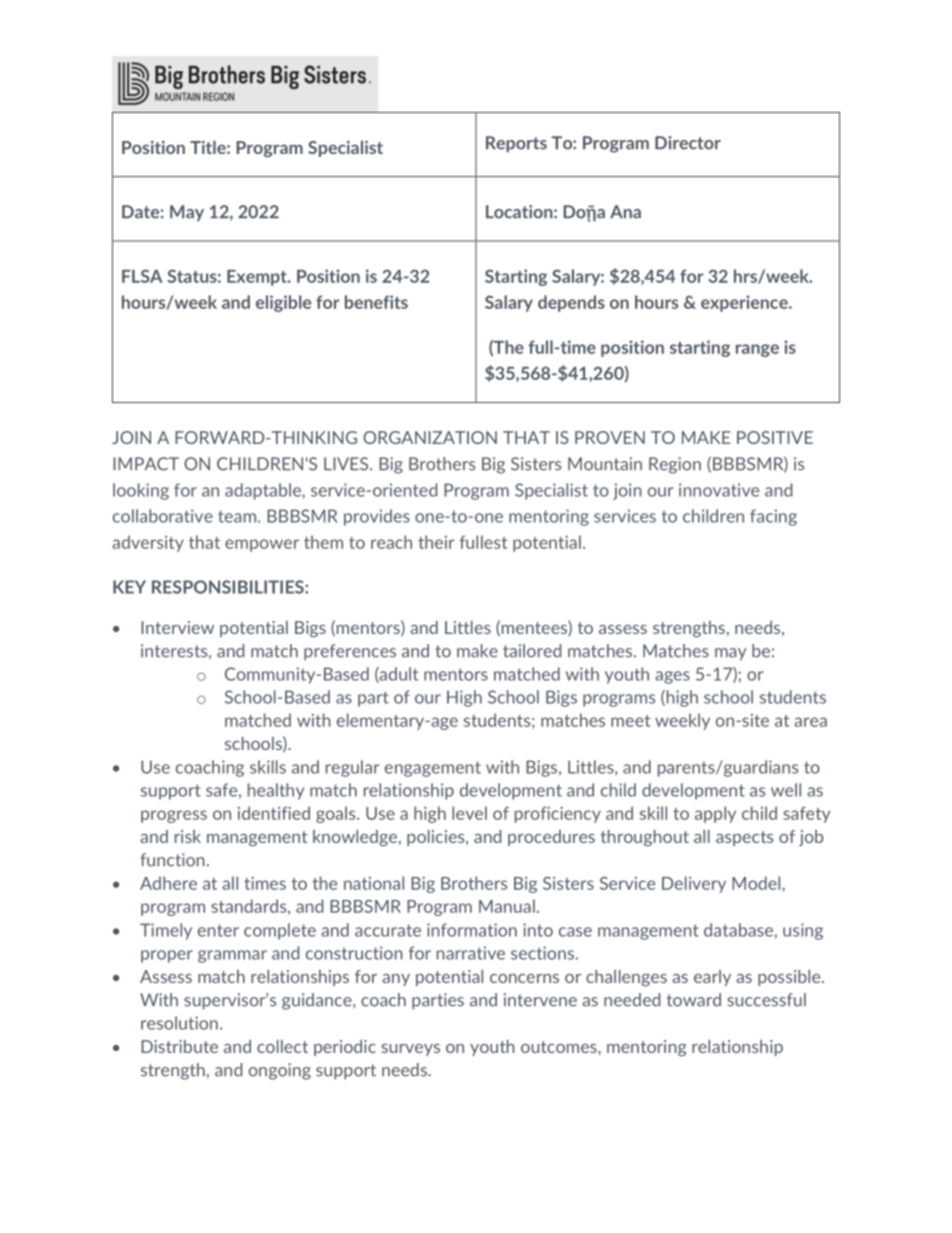  I want to click on Distribute, so click(179, 1046).
